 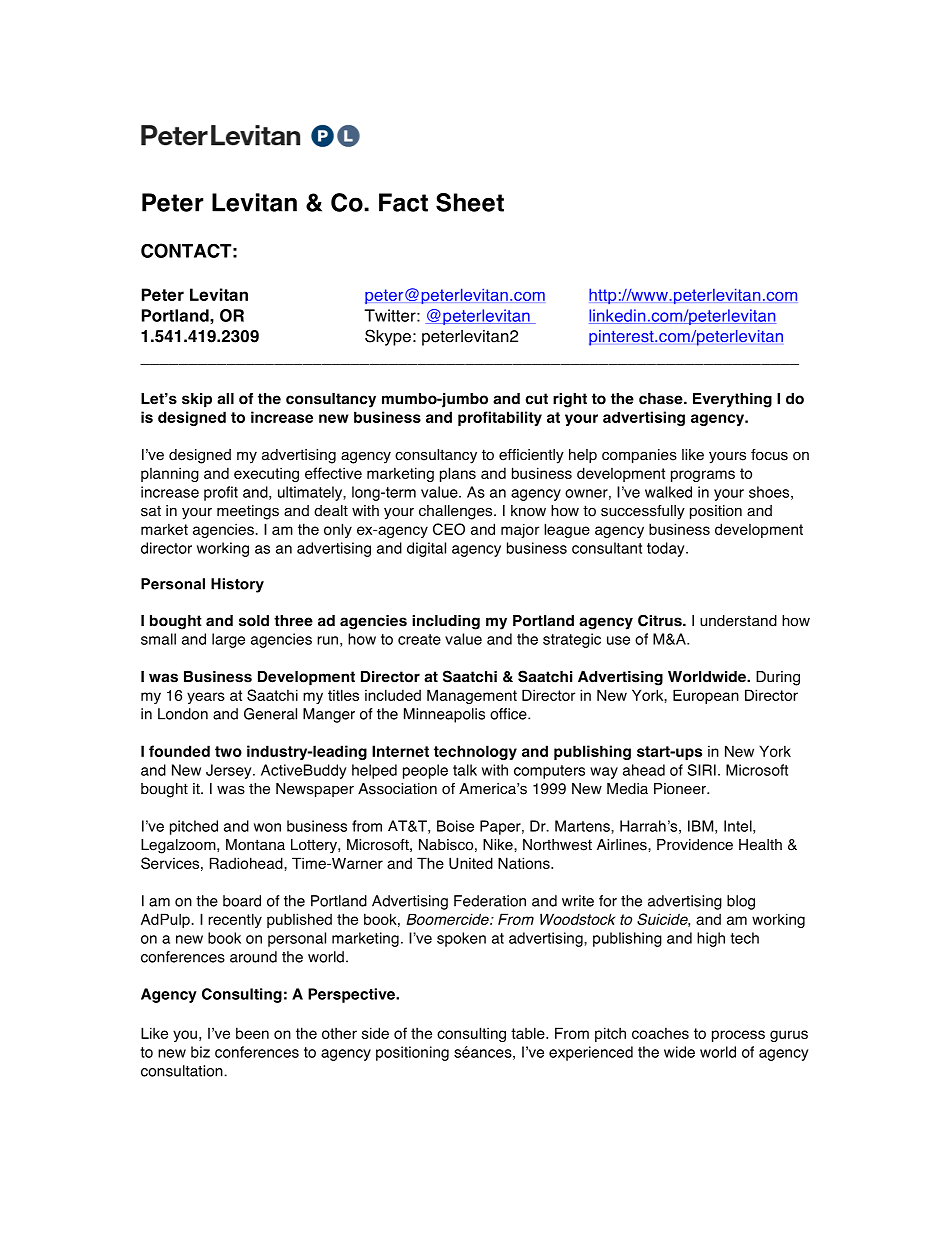 I want to click on Providence, so click(x=695, y=845).
